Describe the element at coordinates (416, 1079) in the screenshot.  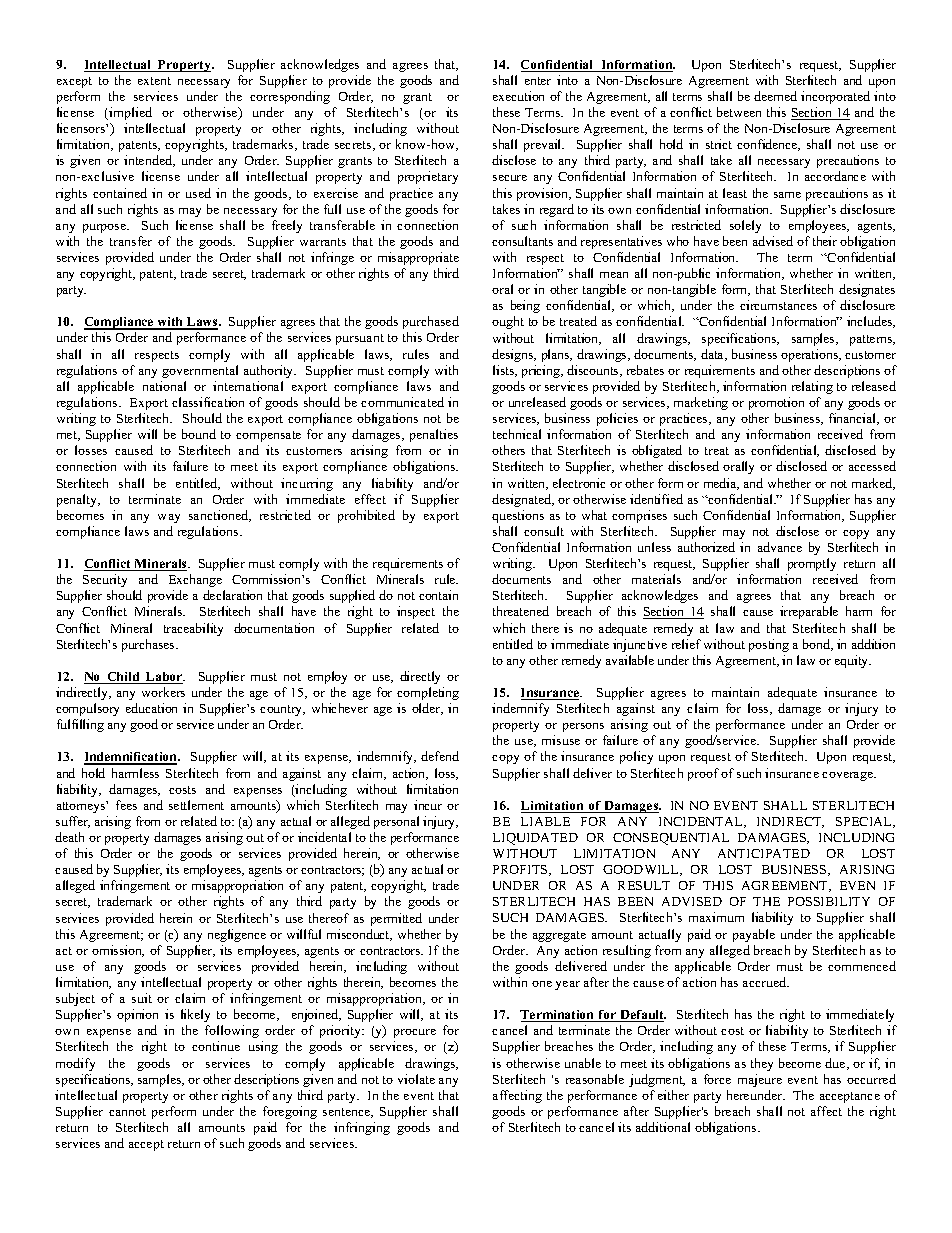
I see `violate` at that location.
